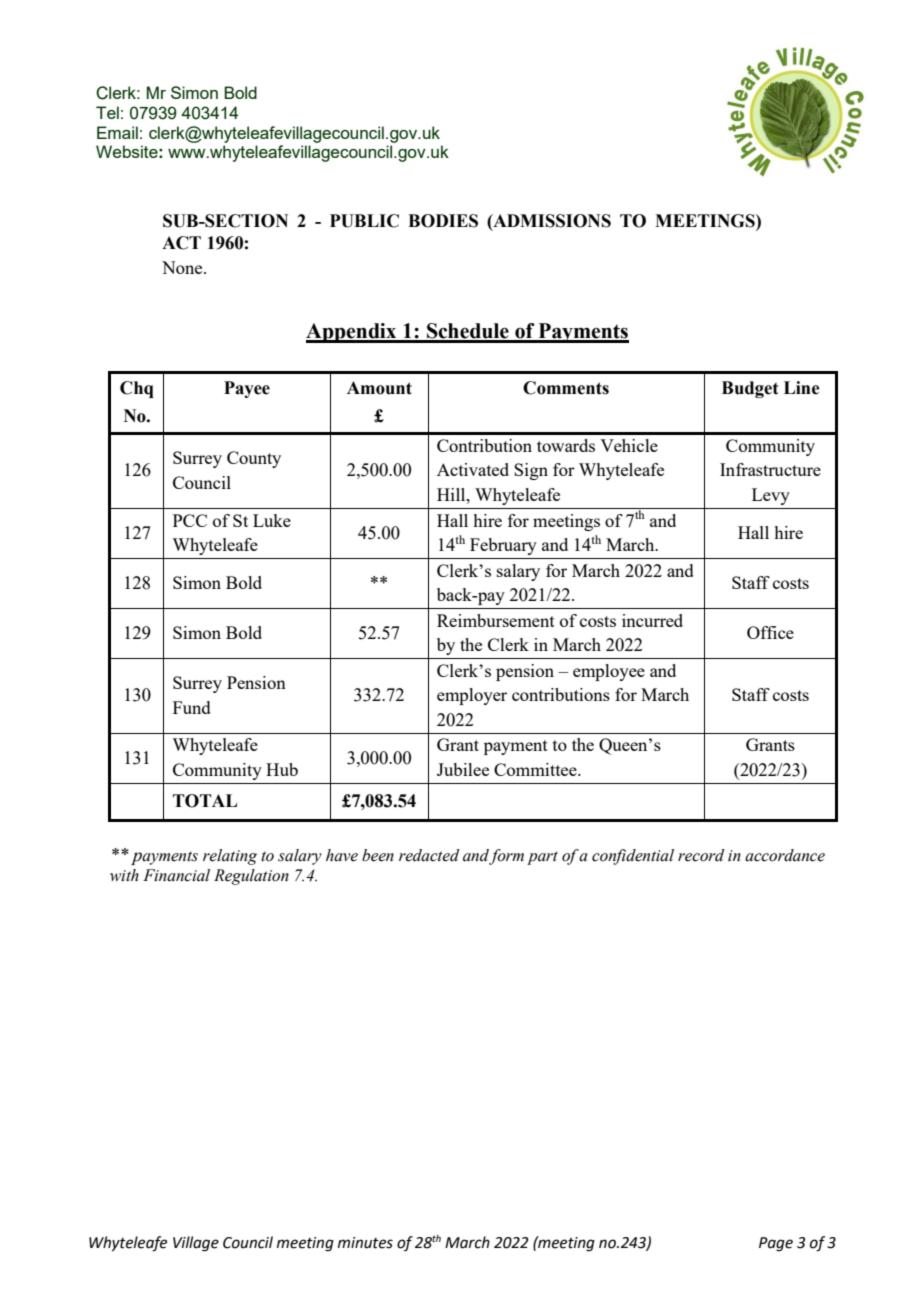 The image size is (924, 1308). Describe the element at coordinates (701, 855) in the page. I see `record` at that location.
